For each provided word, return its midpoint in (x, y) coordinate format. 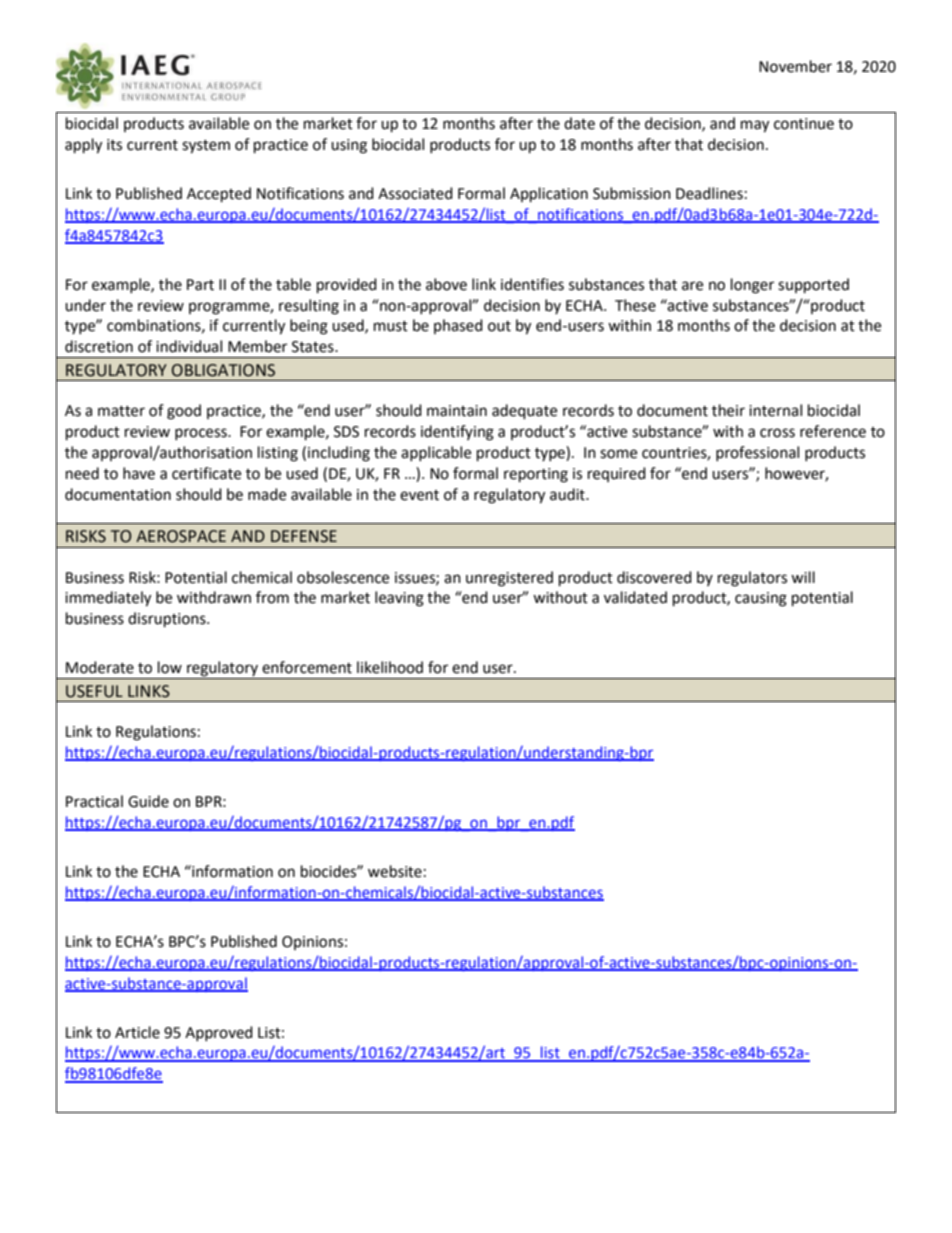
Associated (415, 193)
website (395, 871)
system (206, 147)
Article (137, 1032)
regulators (752, 579)
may (755, 126)
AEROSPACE (181, 536)
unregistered (509, 579)
